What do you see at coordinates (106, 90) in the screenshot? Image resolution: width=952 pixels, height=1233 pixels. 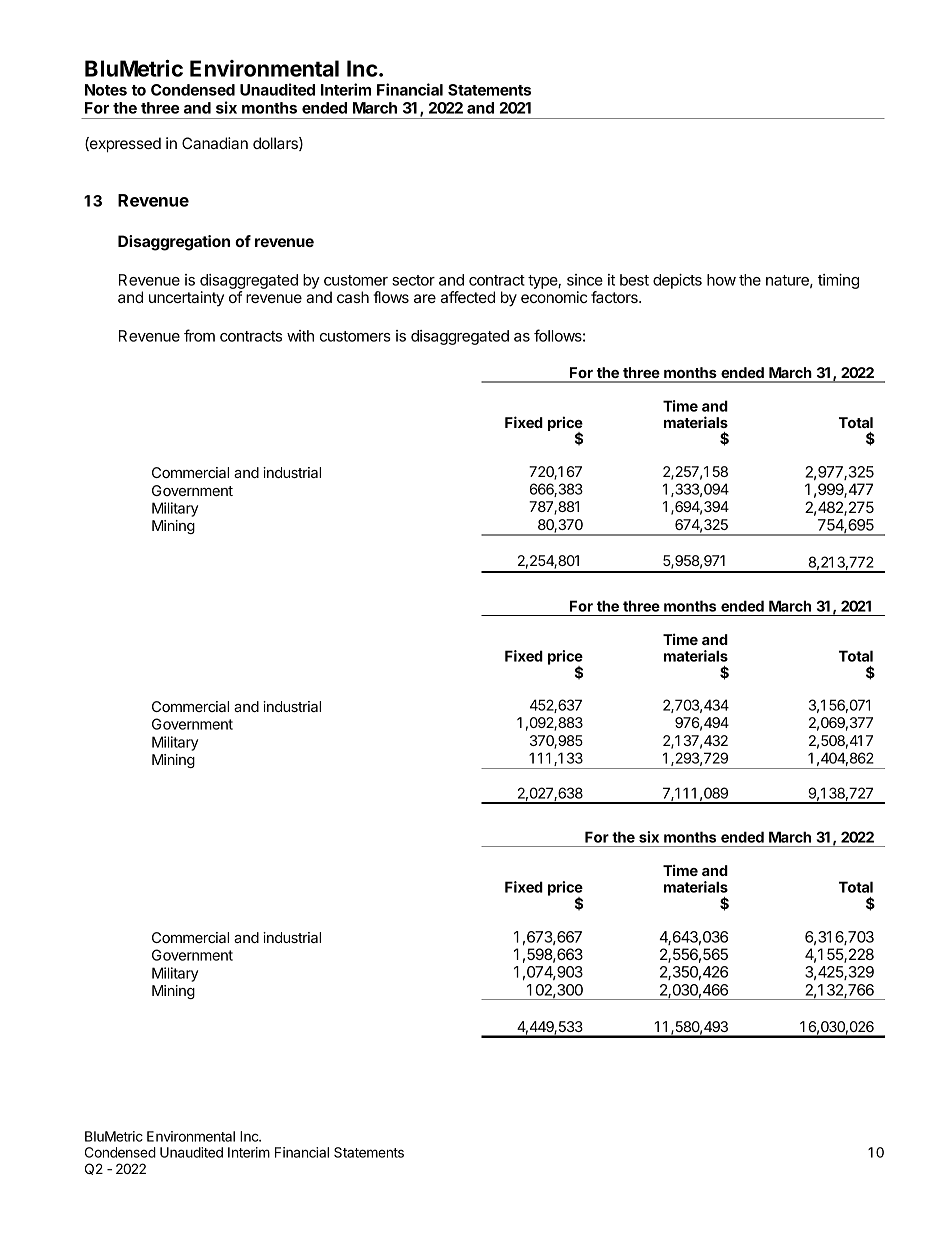 I see `Notes` at bounding box center [106, 90].
